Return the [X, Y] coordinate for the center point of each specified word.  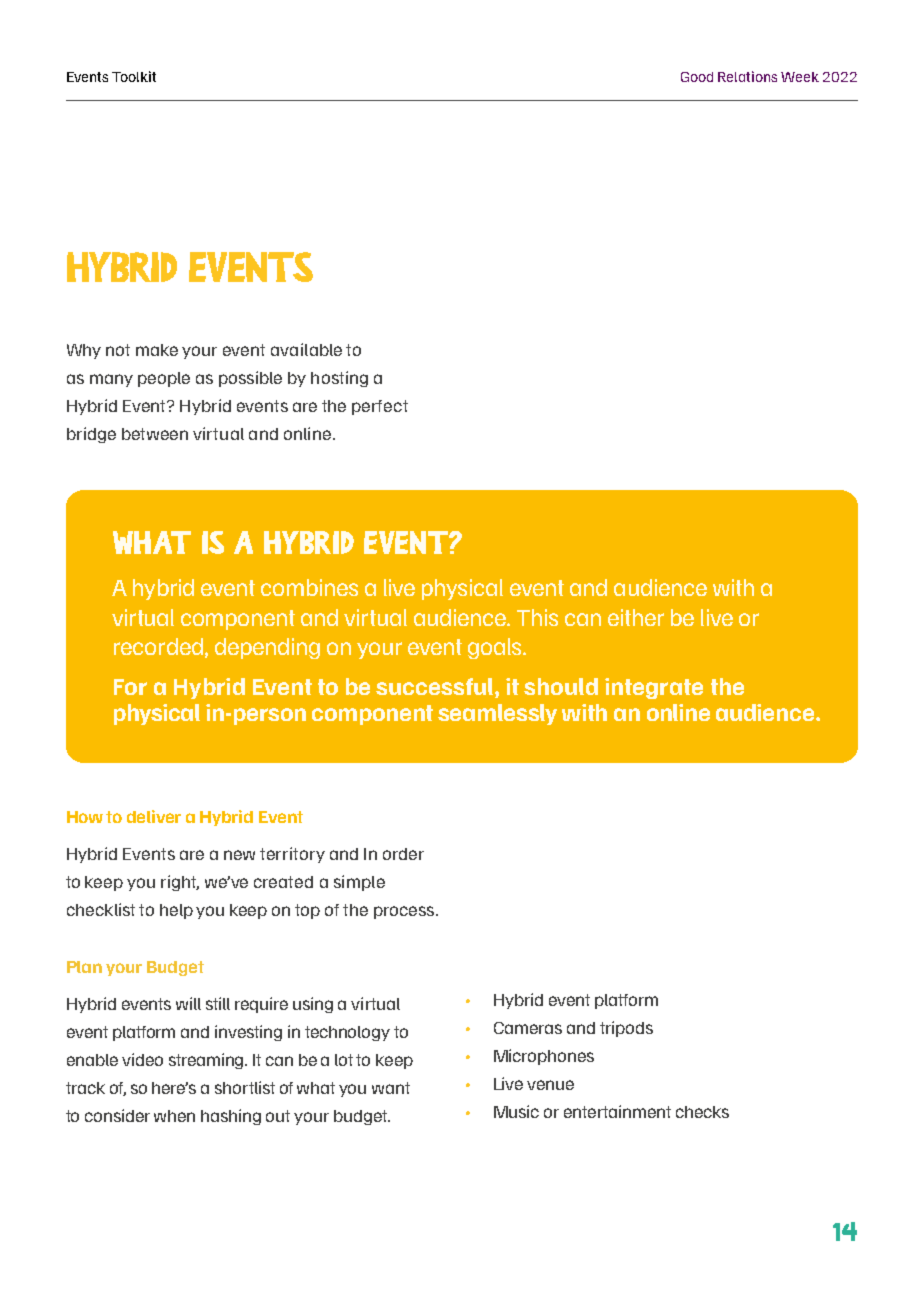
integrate [654, 688]
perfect [380, 407]
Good [697, 77]
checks [702, 1112]
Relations [747, 76]
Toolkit [134, 76]
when [174, 1116]
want [391, 1088]
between [155, 434]
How [85, 817]
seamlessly [497, 714]
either [636, 617]
